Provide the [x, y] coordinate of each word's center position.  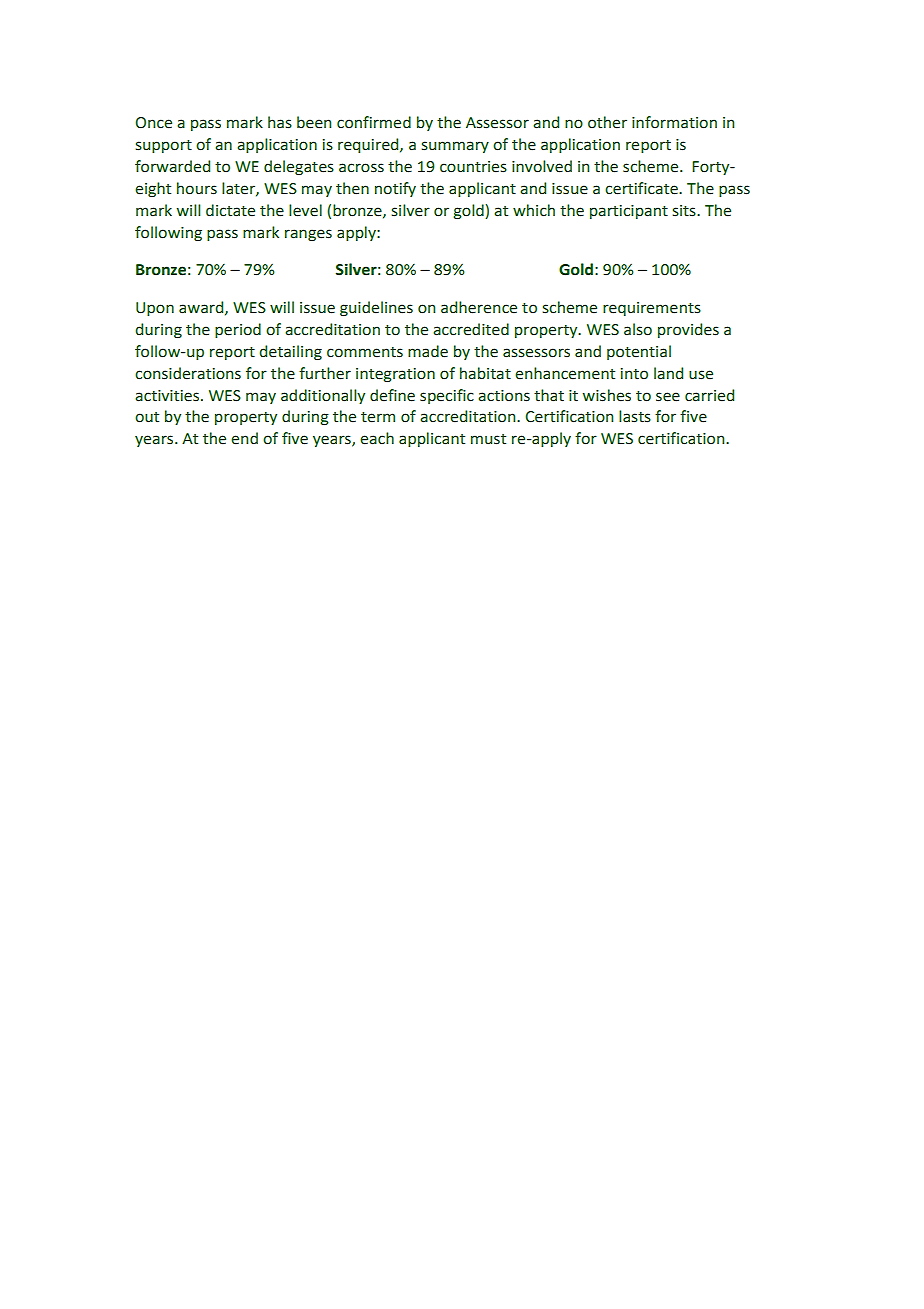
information [674, 122]
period [238, 330]
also [638, 329]
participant [629, 212]
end [244, 438]
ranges [308, 235]
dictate [230, 210]
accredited [471, 329]
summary [455, 147]
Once [153, 123]
